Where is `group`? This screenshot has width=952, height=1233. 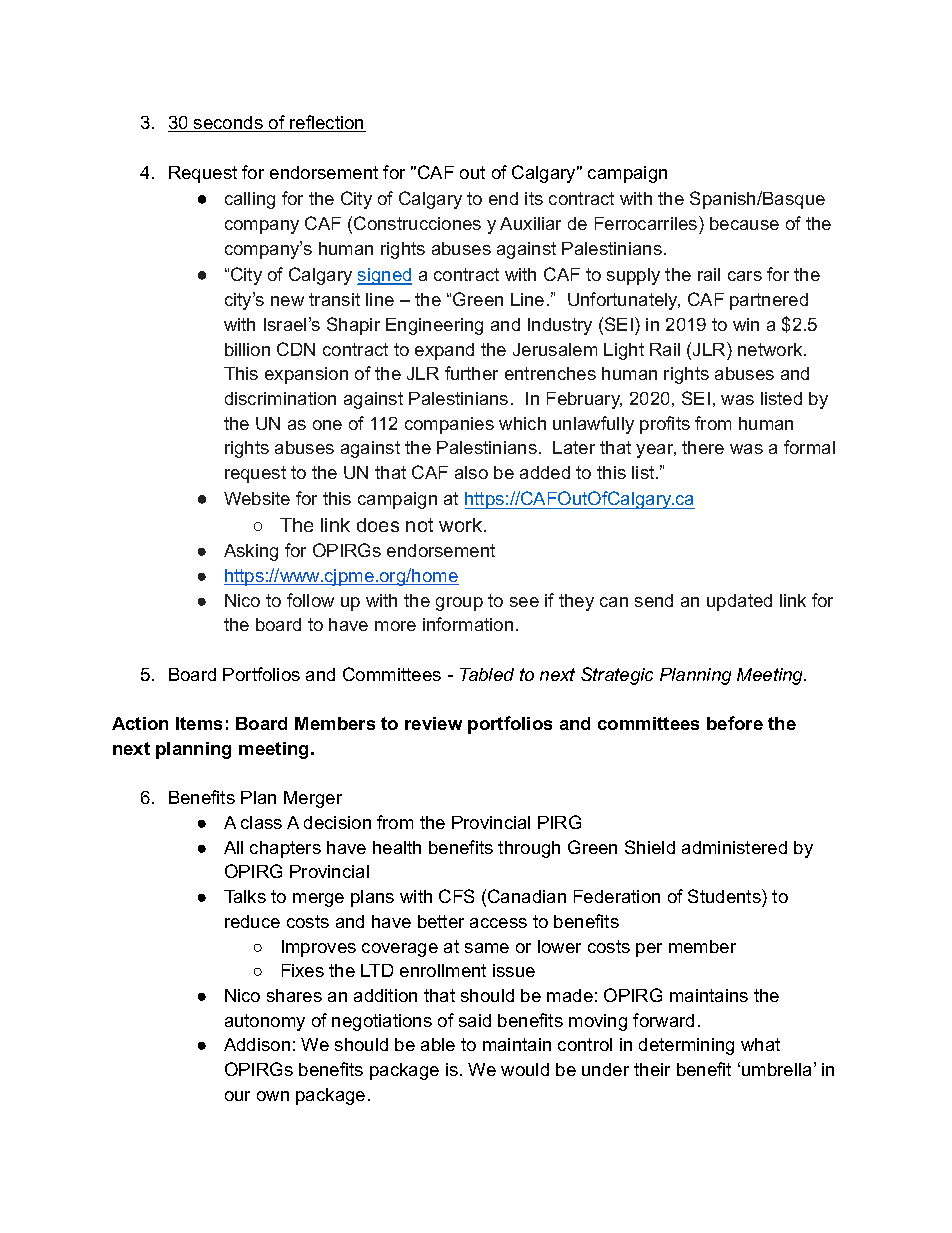
group is located at coordinates (459, 604).
